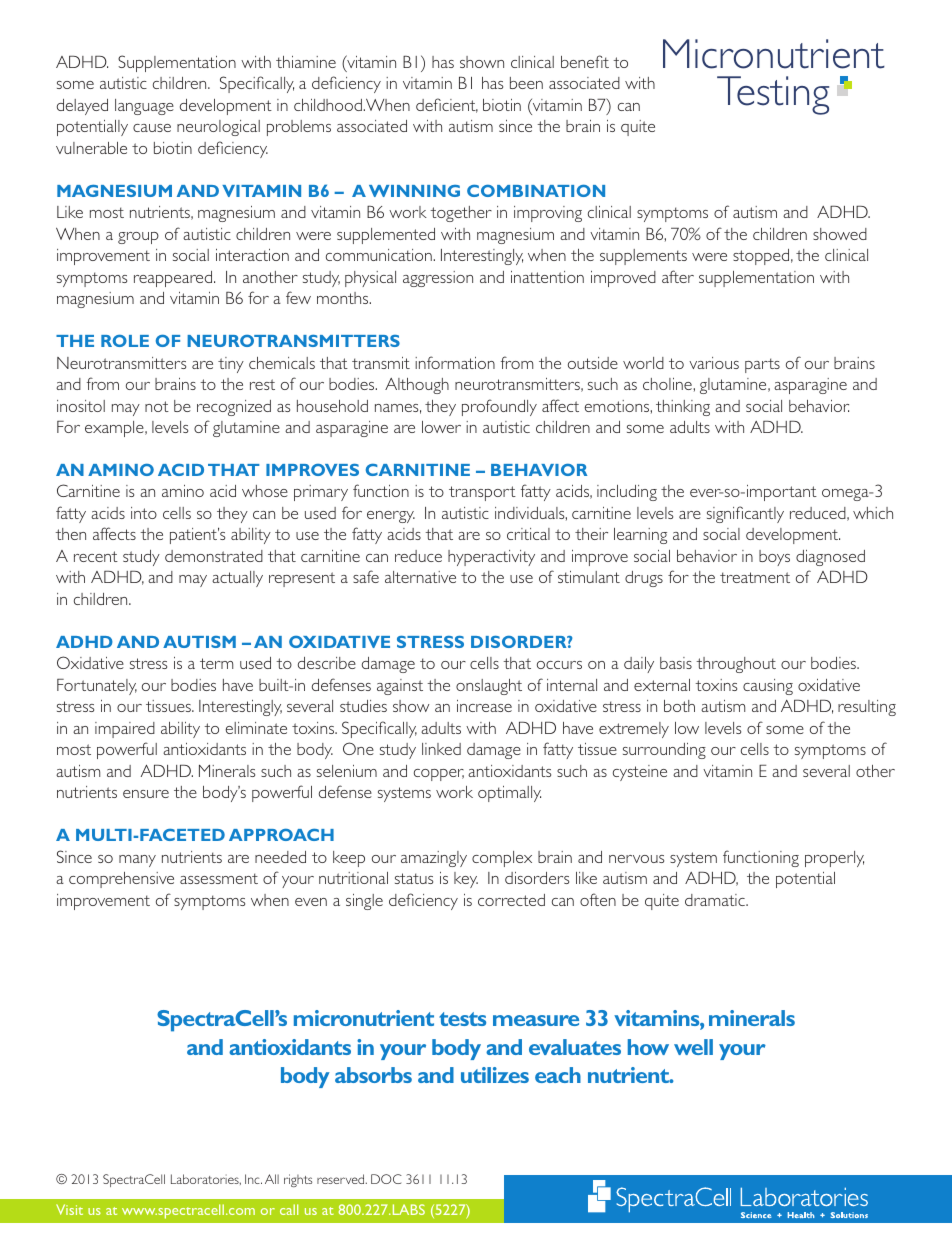  I want to click on throughout, so click(736, 665).
